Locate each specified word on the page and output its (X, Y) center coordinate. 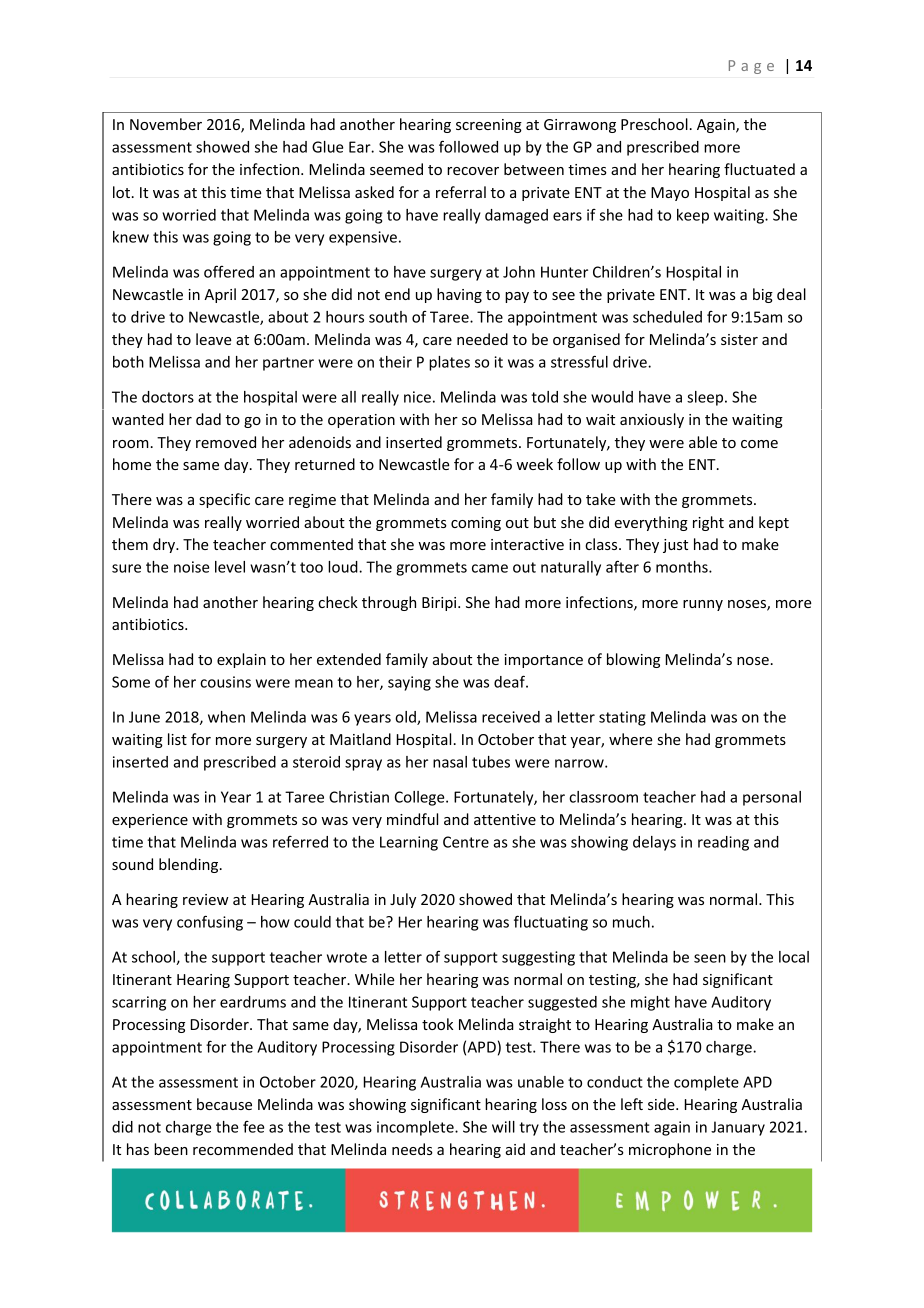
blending (190, 865)
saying (409, 683)
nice (417, 397)
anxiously (652, 420)
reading (723, 843)
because (224, 1104)
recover (473, 171)
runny (703, 605)
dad (208, 419)
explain (241, 660)
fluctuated (759, 169)
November (166, 124)
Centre (466, 842)
